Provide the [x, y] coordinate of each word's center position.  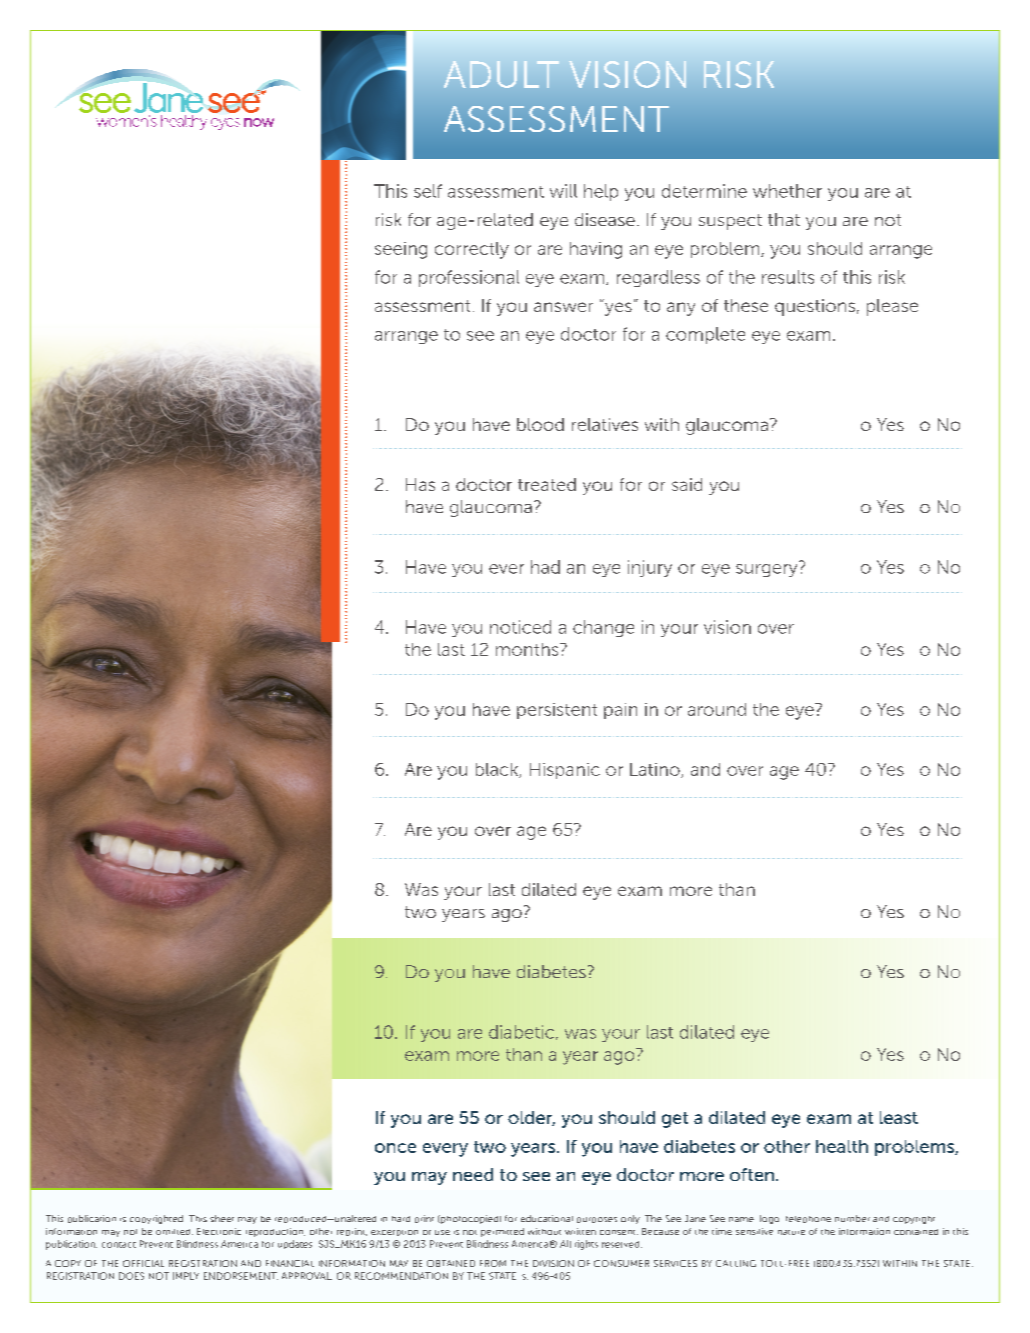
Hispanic [565, 771]
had [545, 567]
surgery [768, 569]
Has [420, 484]
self [428, 191]
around [717, 709]
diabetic [521, 1032]
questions [815, 307]
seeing [401, 250]
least [899, 1117]
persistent [557, 711]
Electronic [219, 1231]
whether [787, 191]
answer [563, 307]
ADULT [501, 74]
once [395, 1148]
